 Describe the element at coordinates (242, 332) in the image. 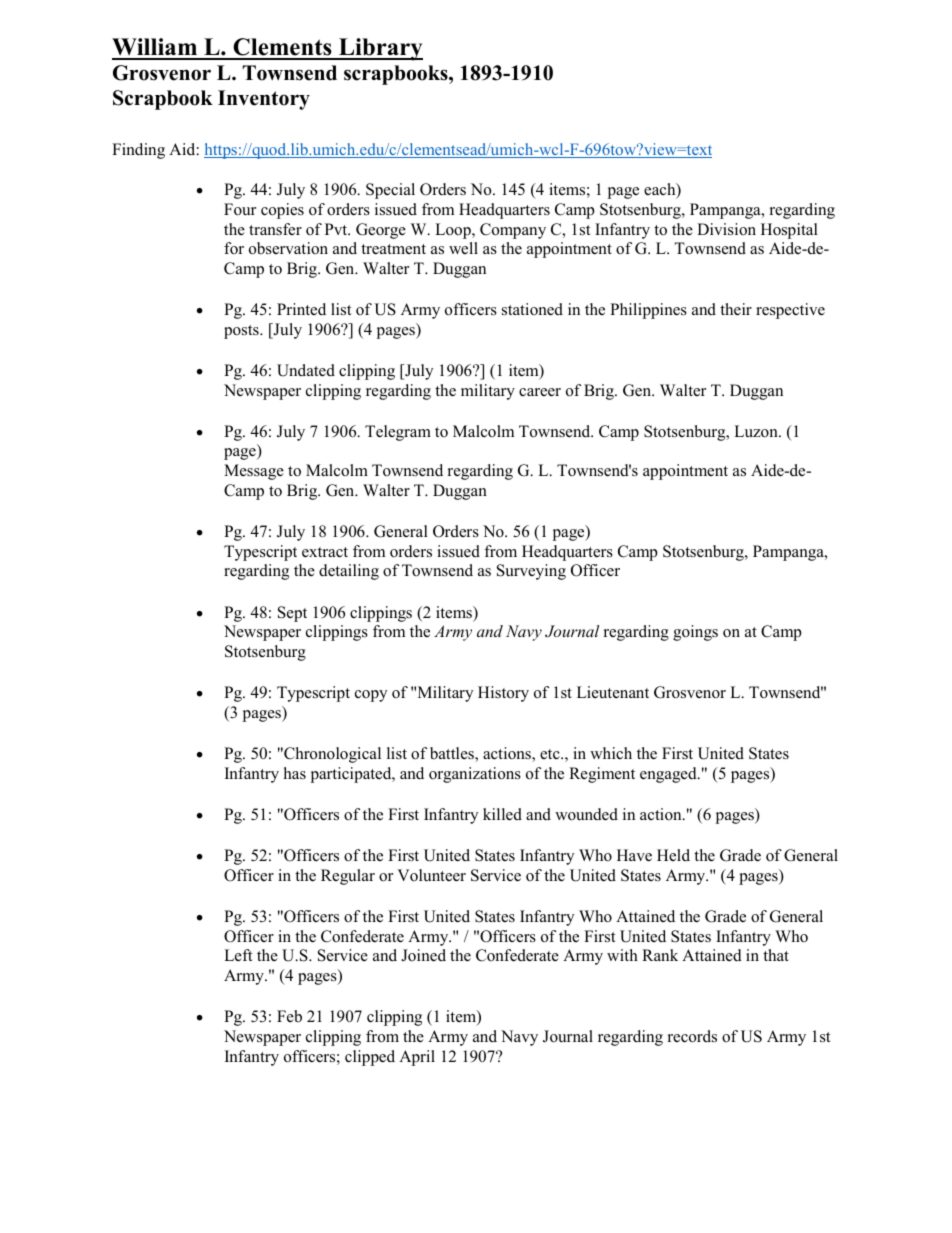

I see `posts` at that location.
